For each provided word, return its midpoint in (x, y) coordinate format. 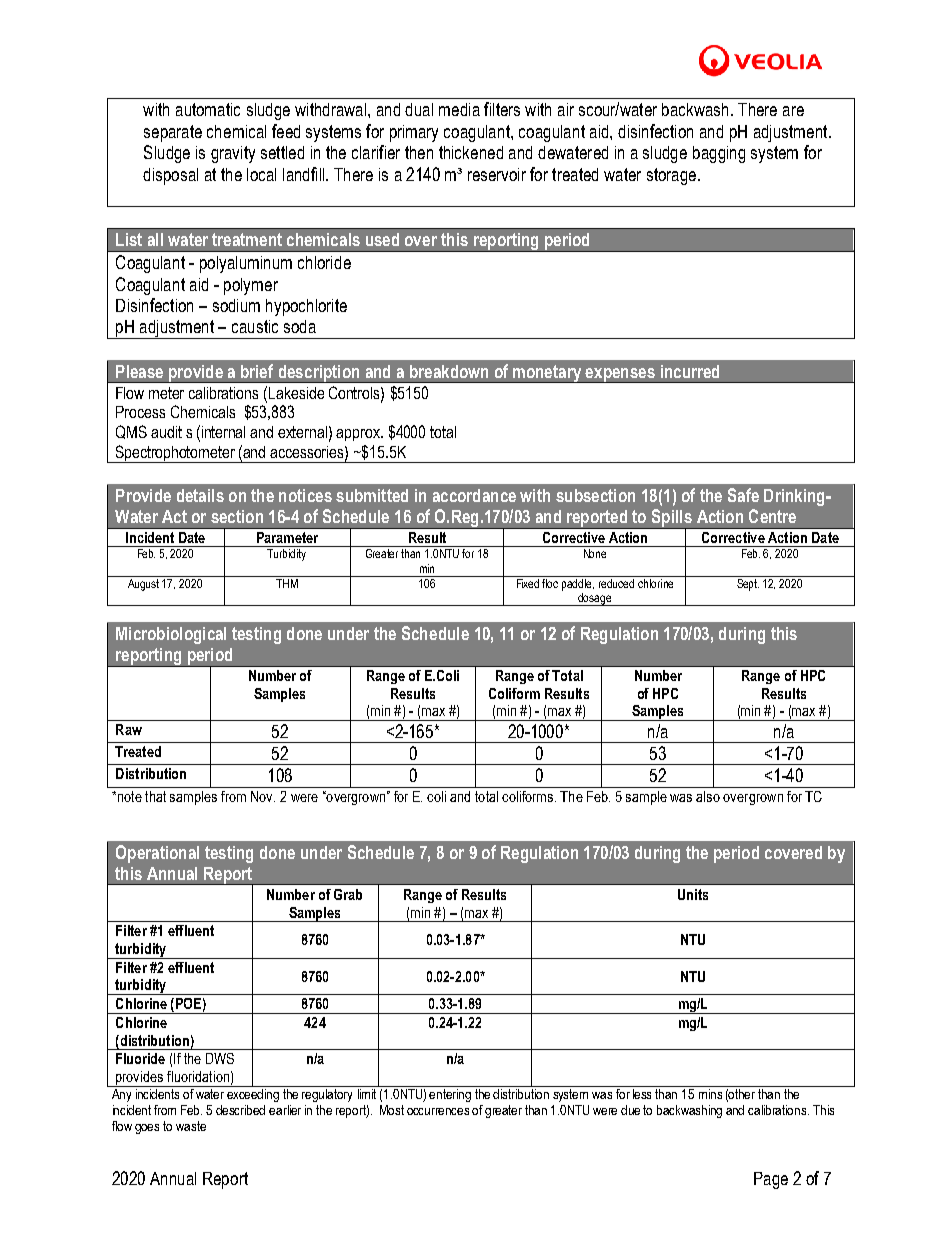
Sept (747, 583)
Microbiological (171, 635)
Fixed (528, 582)
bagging (719, 154)
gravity (233, 154)
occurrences (438, 1111)
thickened (471, 152)
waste (191, 1126)
